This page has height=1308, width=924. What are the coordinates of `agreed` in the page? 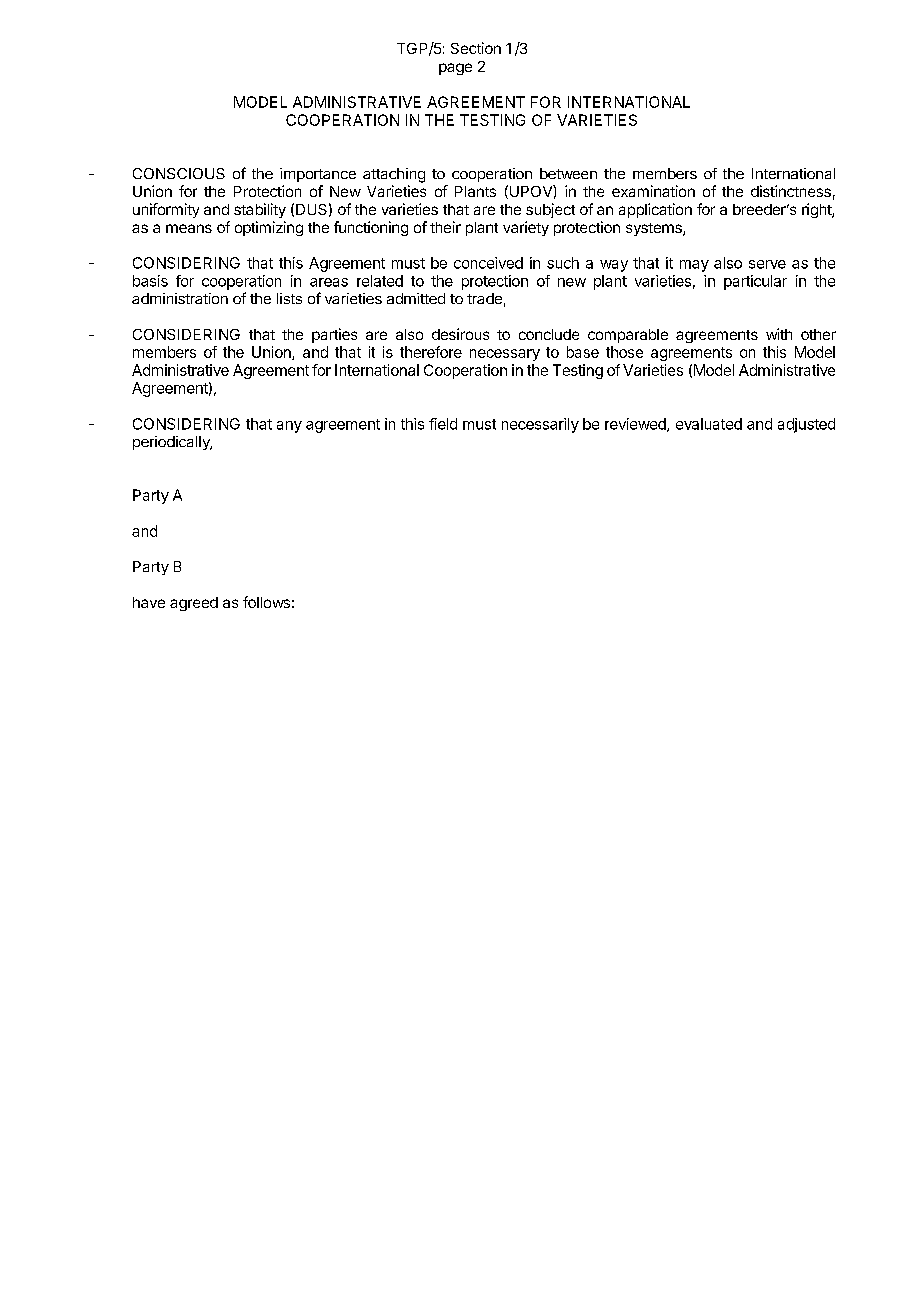 It's located at (194, 604).
